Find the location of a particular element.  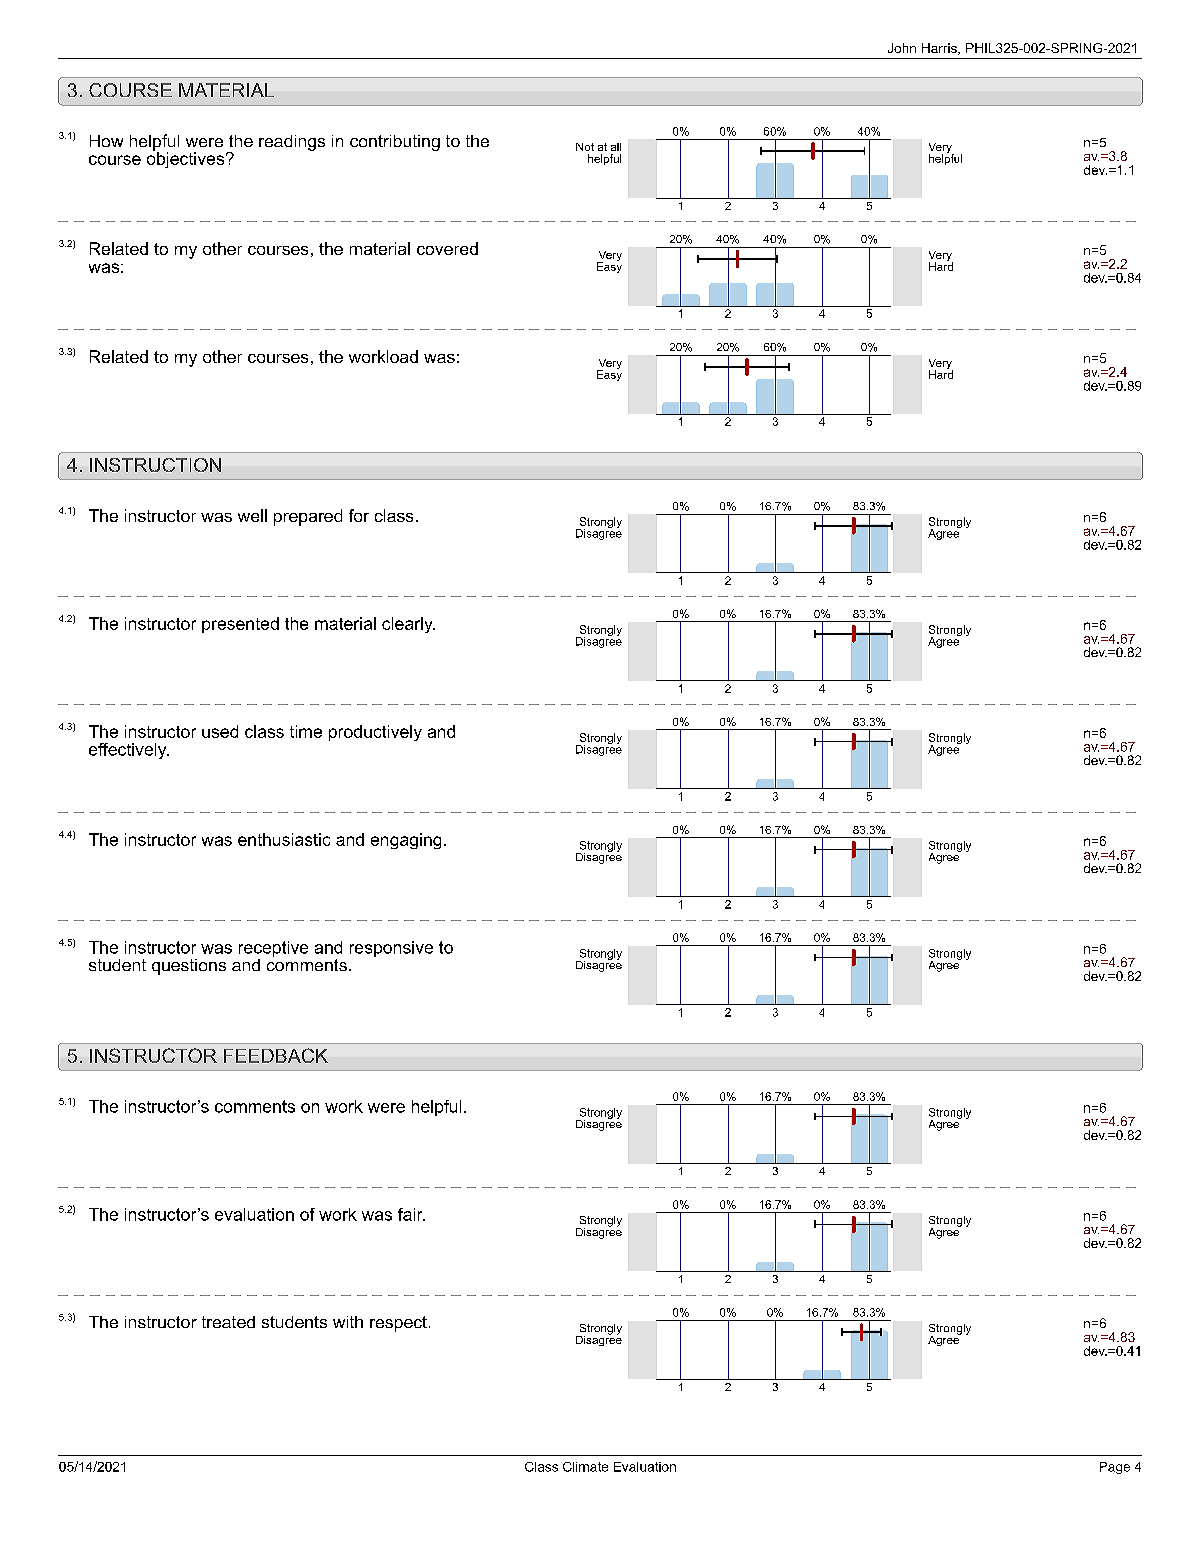

with is located at coordinates (348, 1322).
